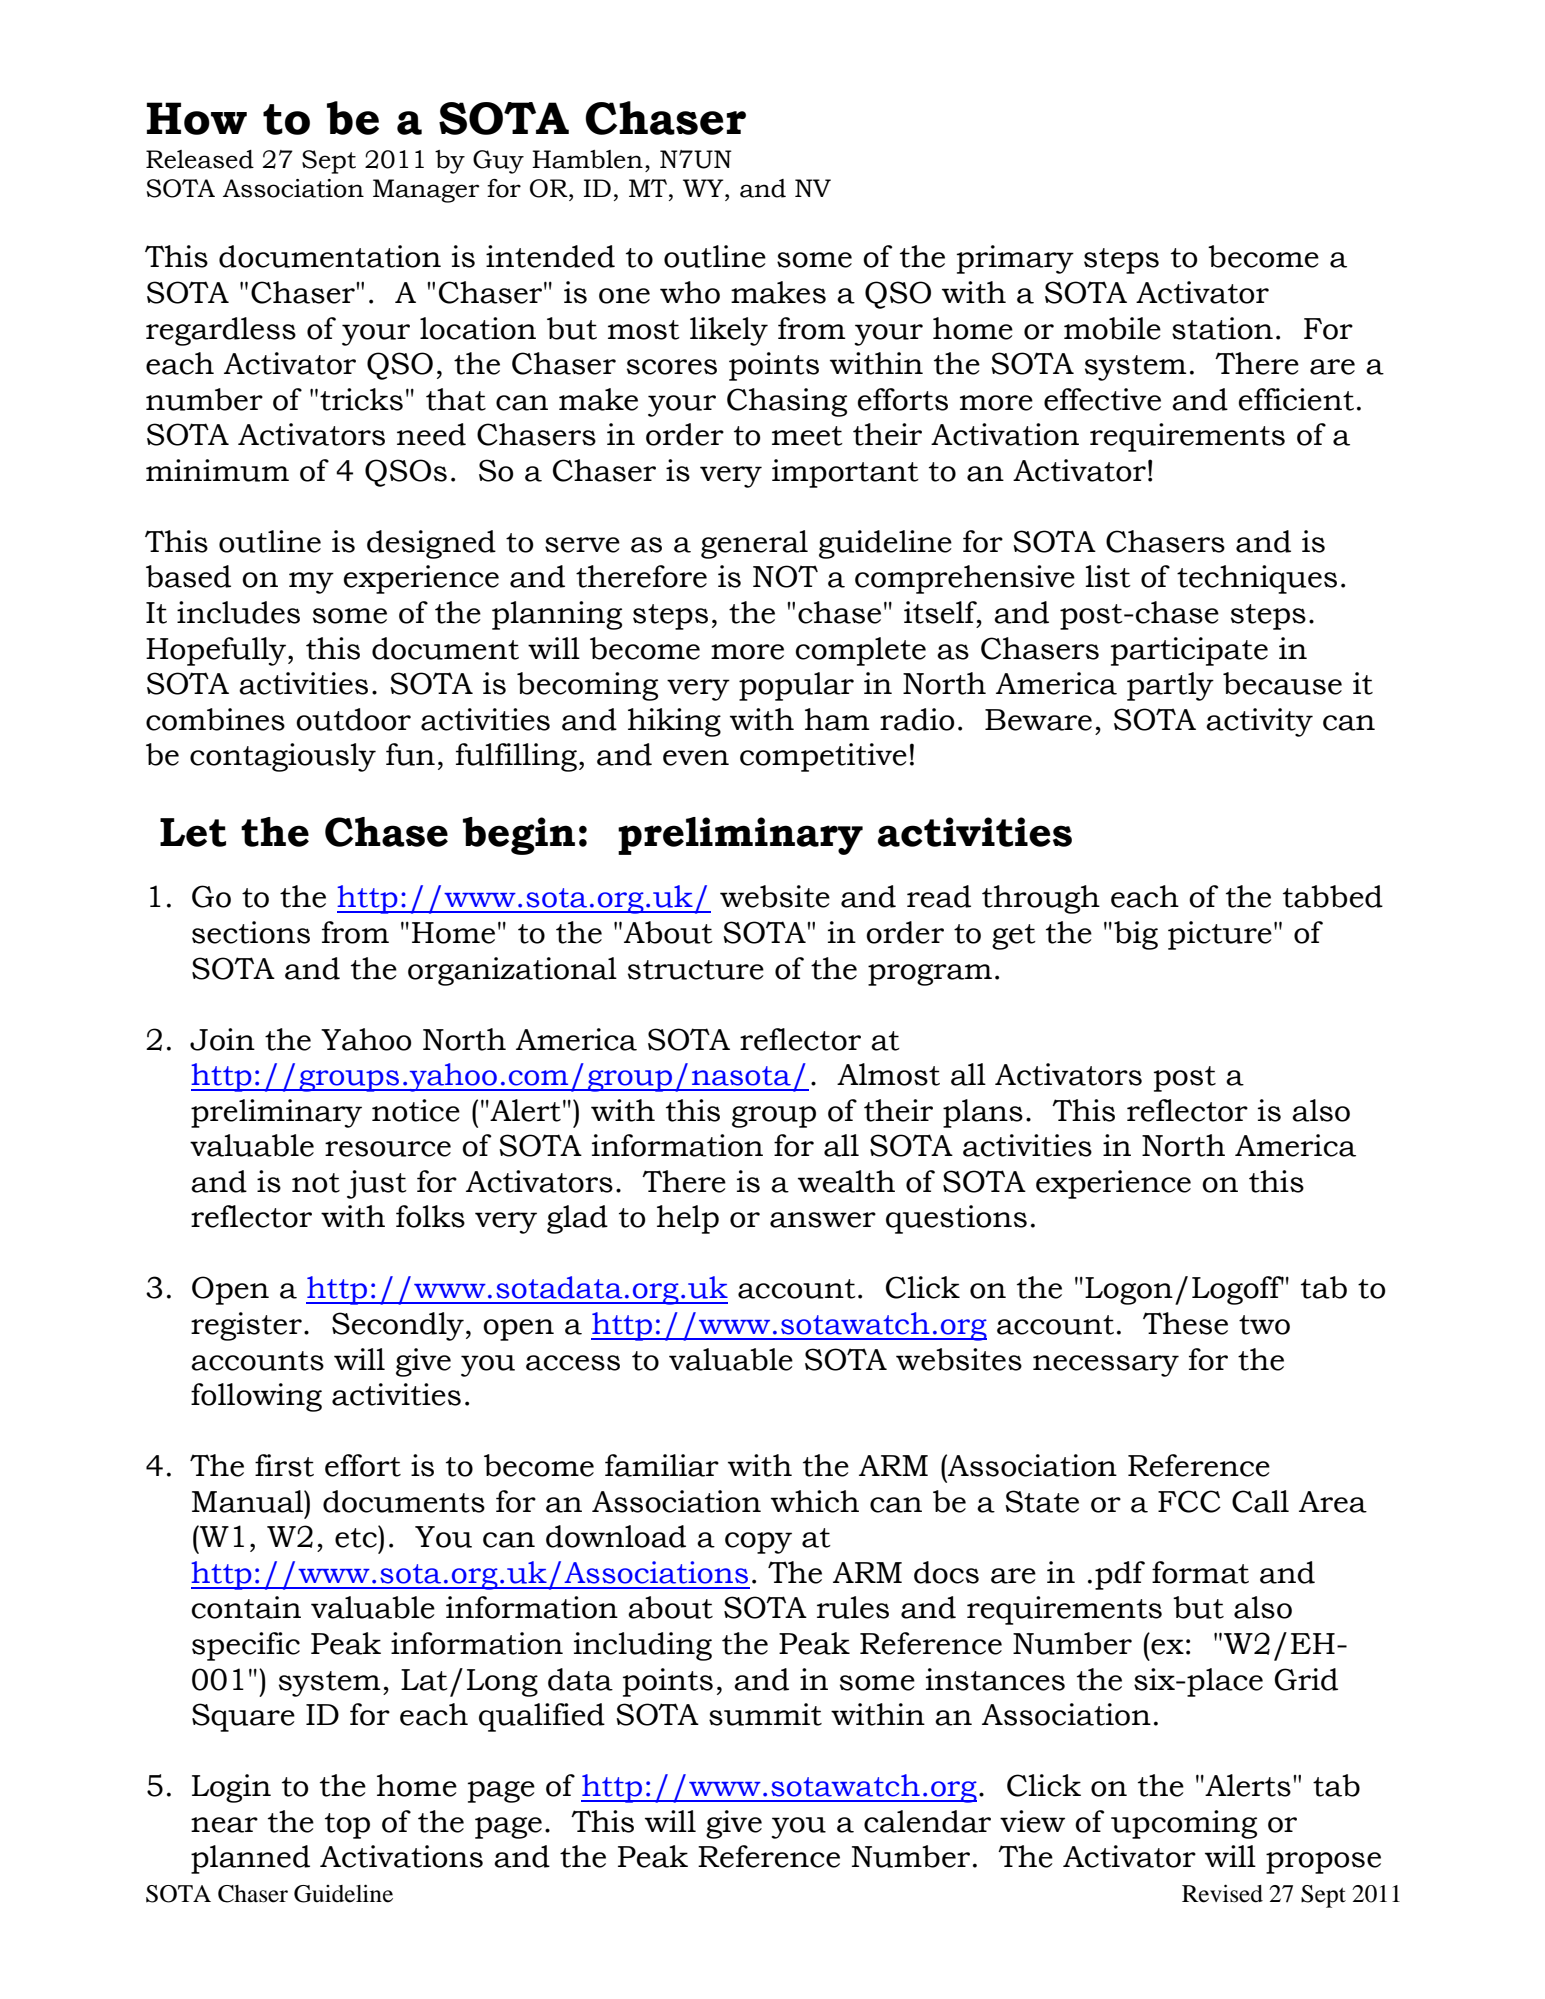  Describe the element at coordinates (1220, 935) in the page. I see `picture` at that location.
